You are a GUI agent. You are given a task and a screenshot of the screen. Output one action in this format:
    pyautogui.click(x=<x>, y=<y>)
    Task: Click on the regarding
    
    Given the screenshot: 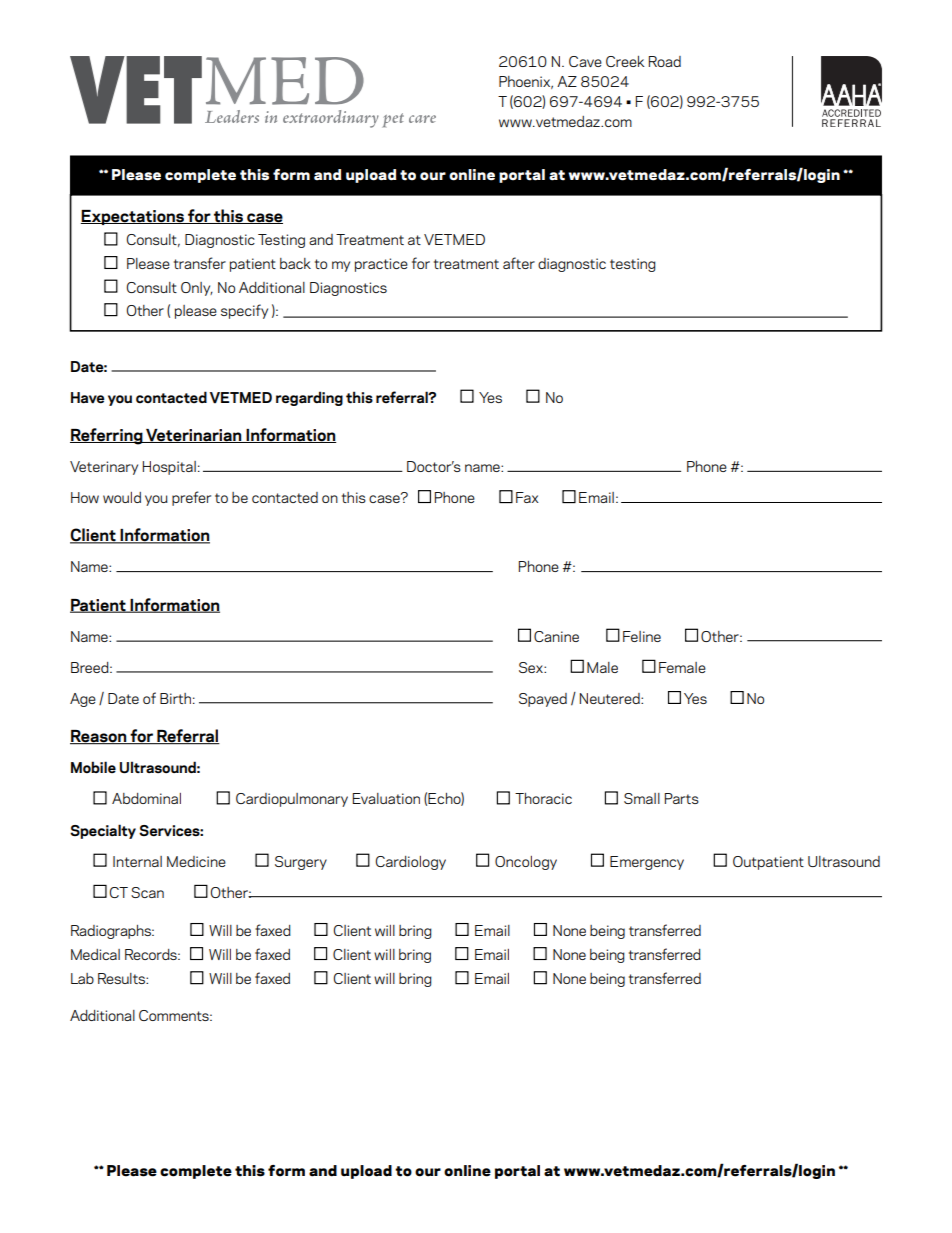 What is the action you would take?
    pyautogui.click(x=309, y=398)
